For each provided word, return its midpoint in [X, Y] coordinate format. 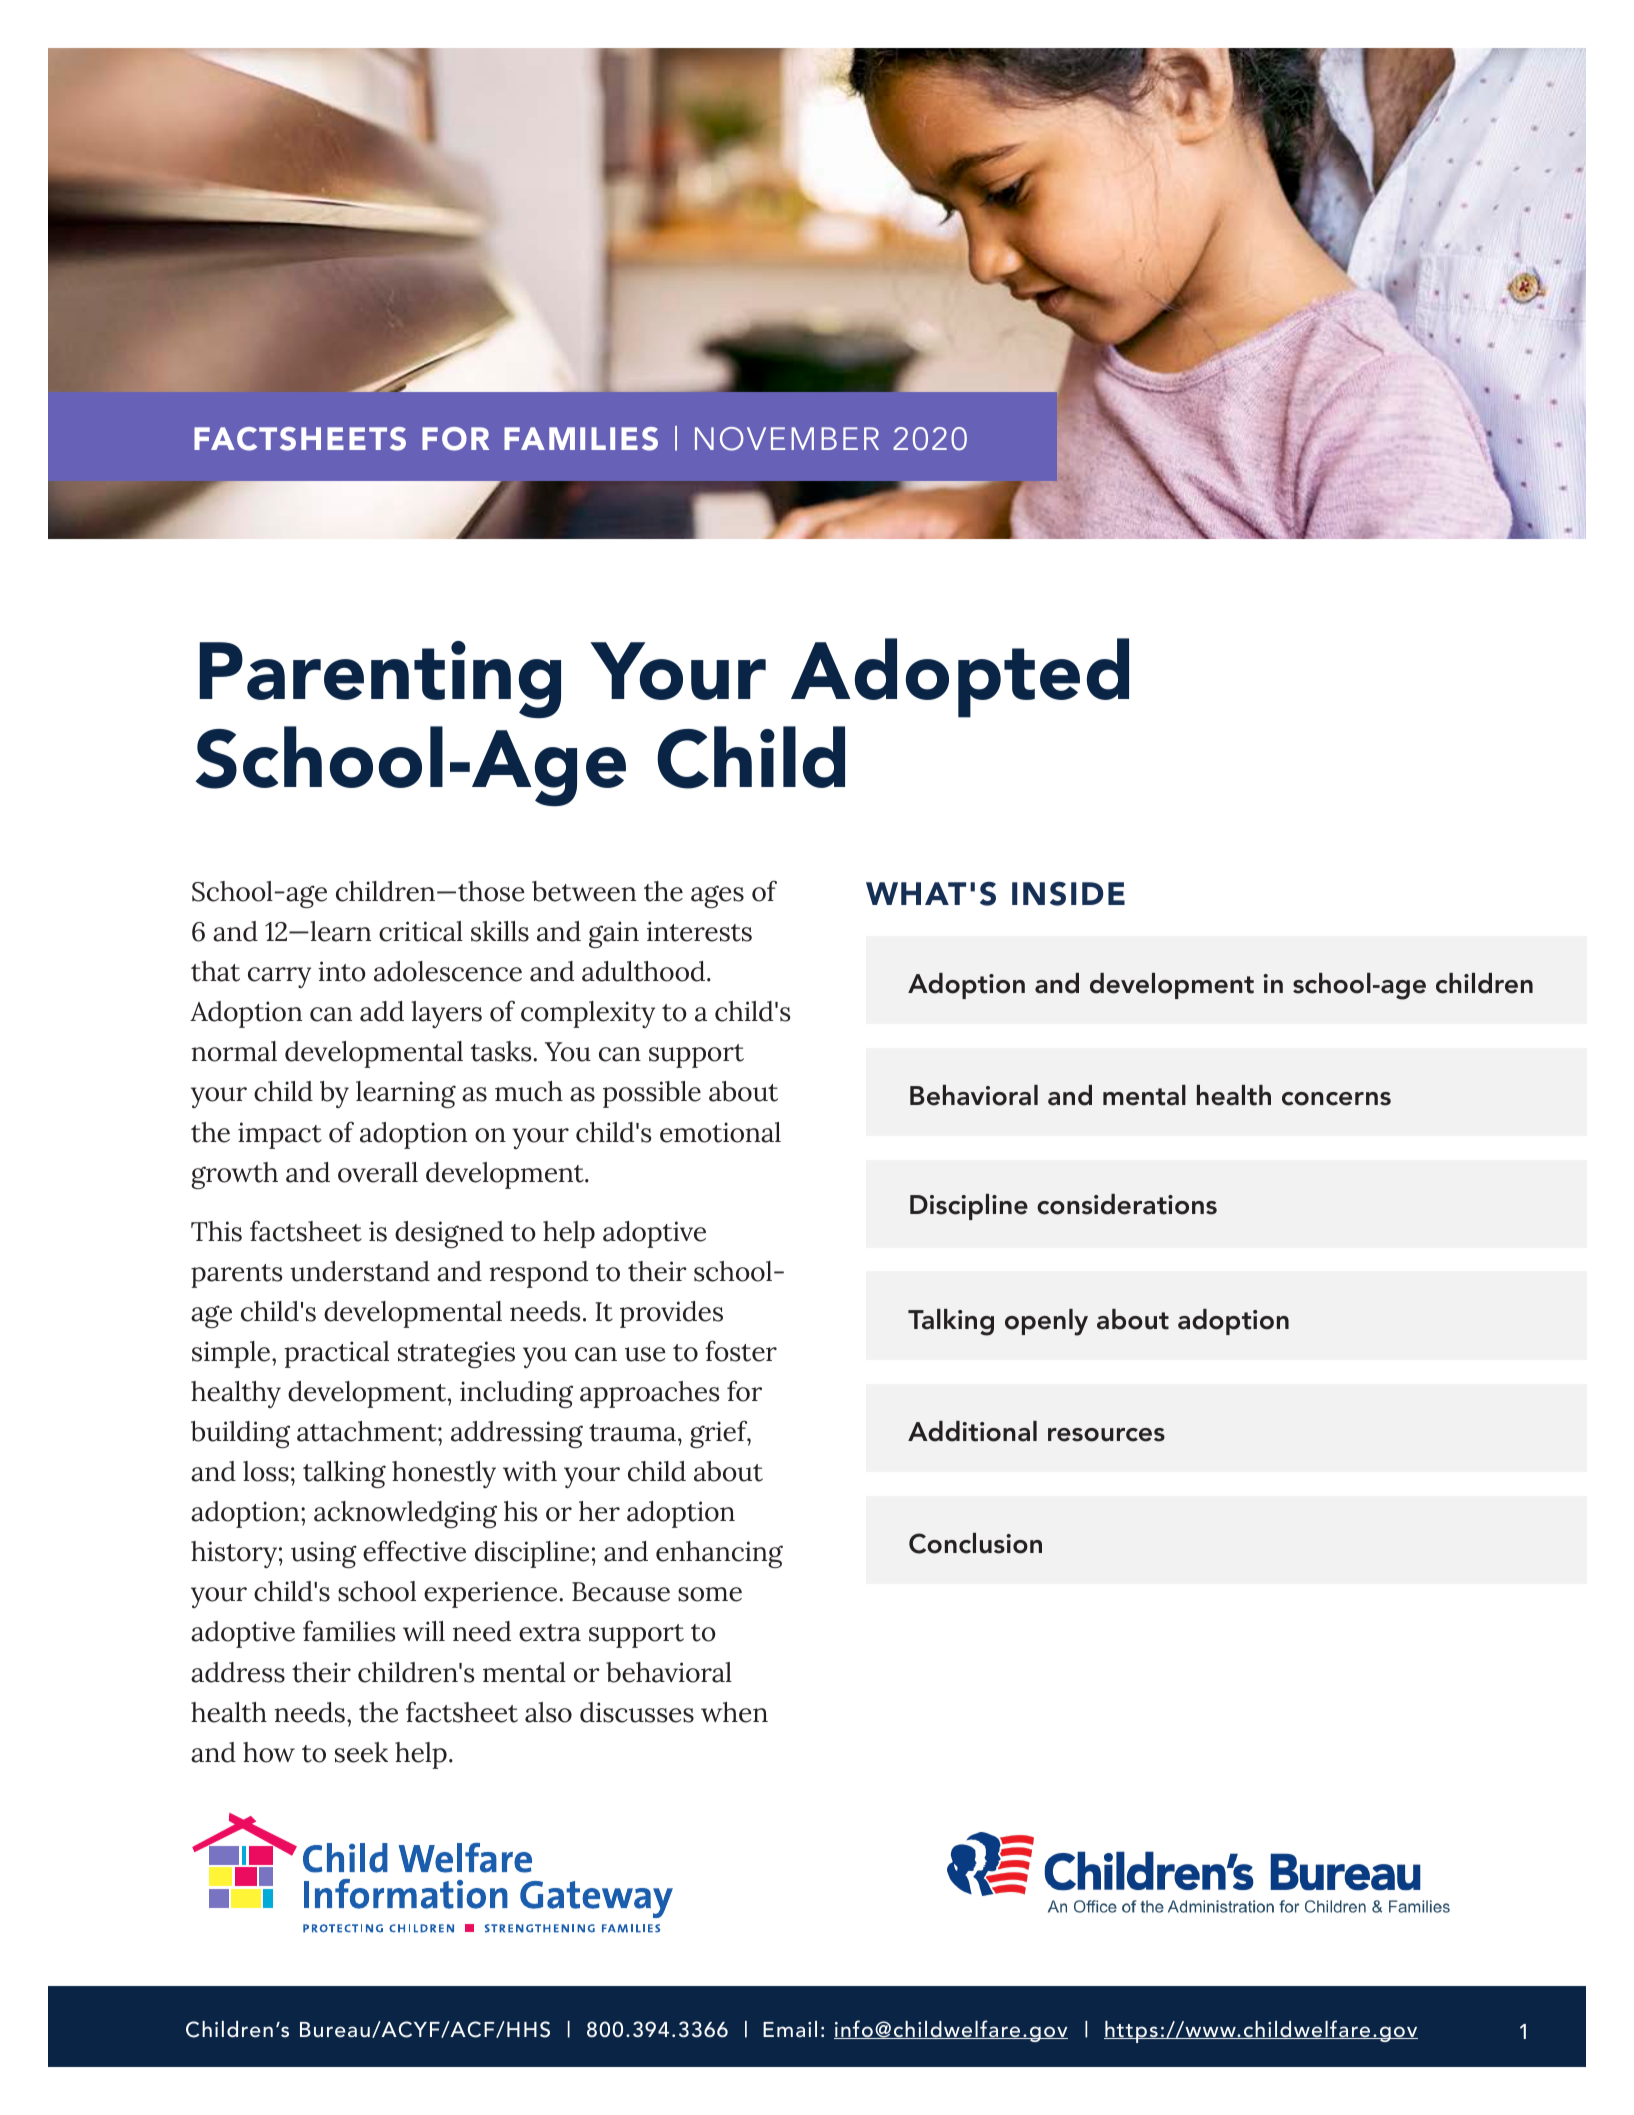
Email [790, 2029]
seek [361, 1752]
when [734, 1712]
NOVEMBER [787, 439]
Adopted [960, 678]
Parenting [380, 680]
